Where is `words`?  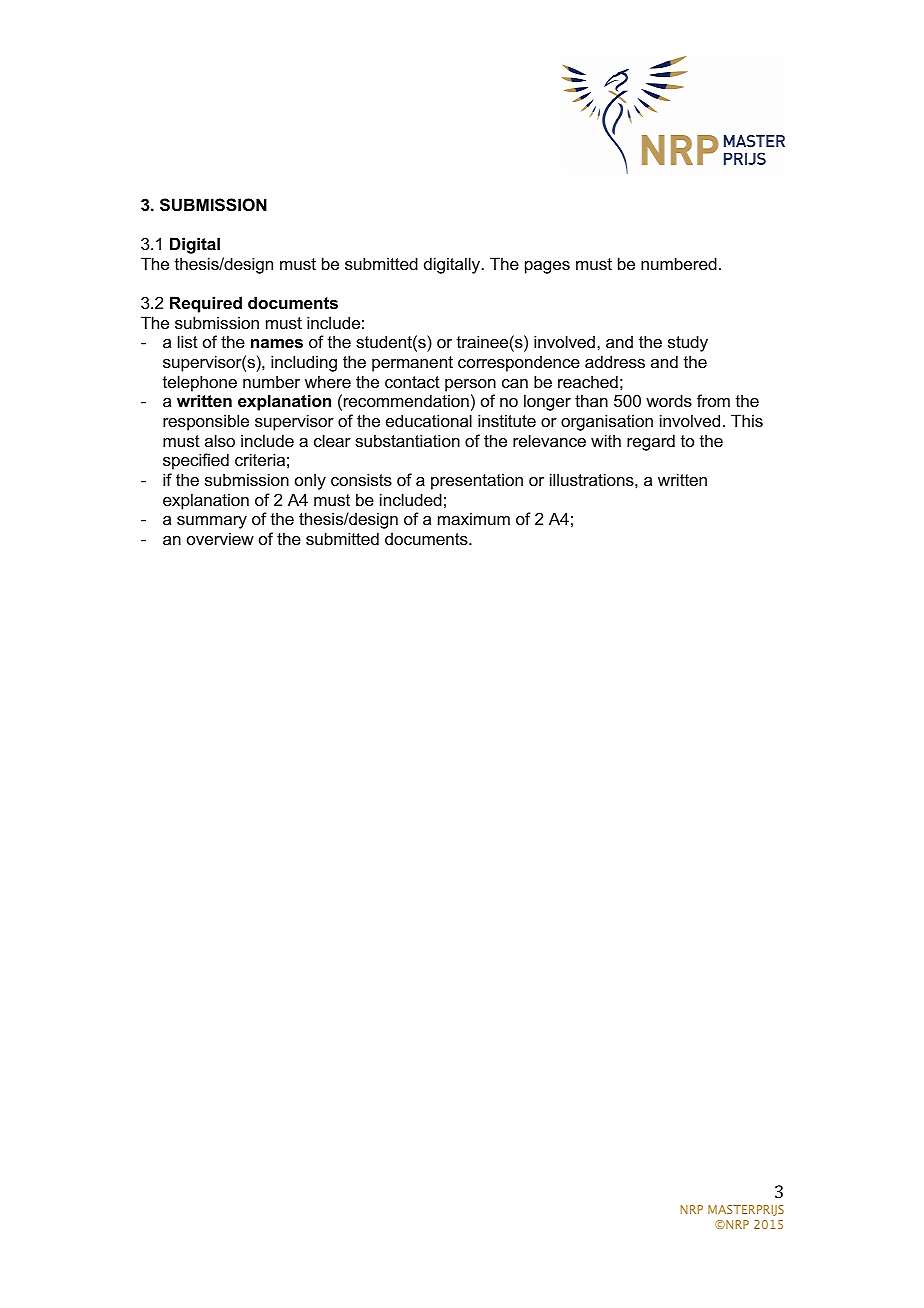 words is located at coordinates (669, 400).
